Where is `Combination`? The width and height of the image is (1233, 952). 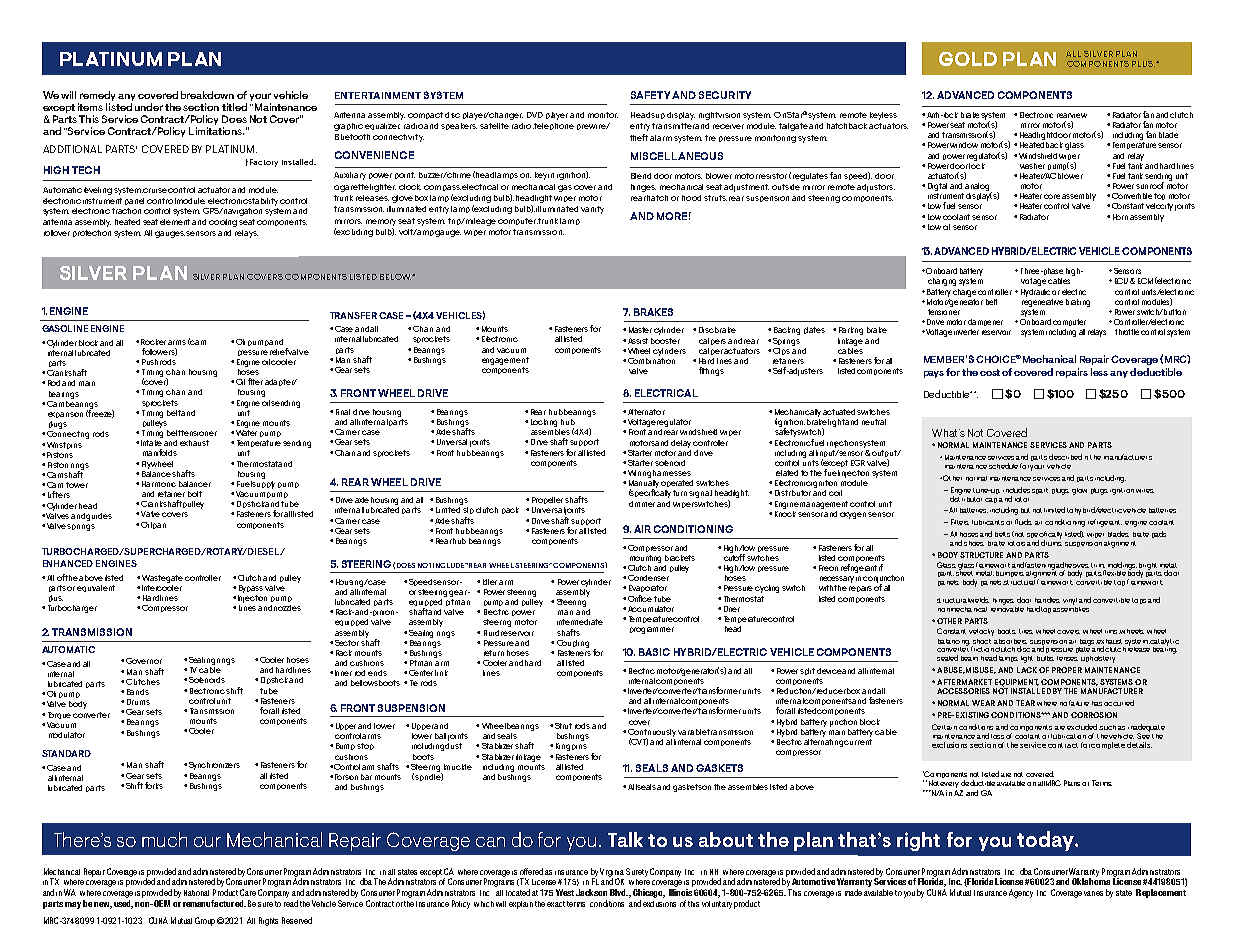
Combination is located at coordinates (651, 359).
